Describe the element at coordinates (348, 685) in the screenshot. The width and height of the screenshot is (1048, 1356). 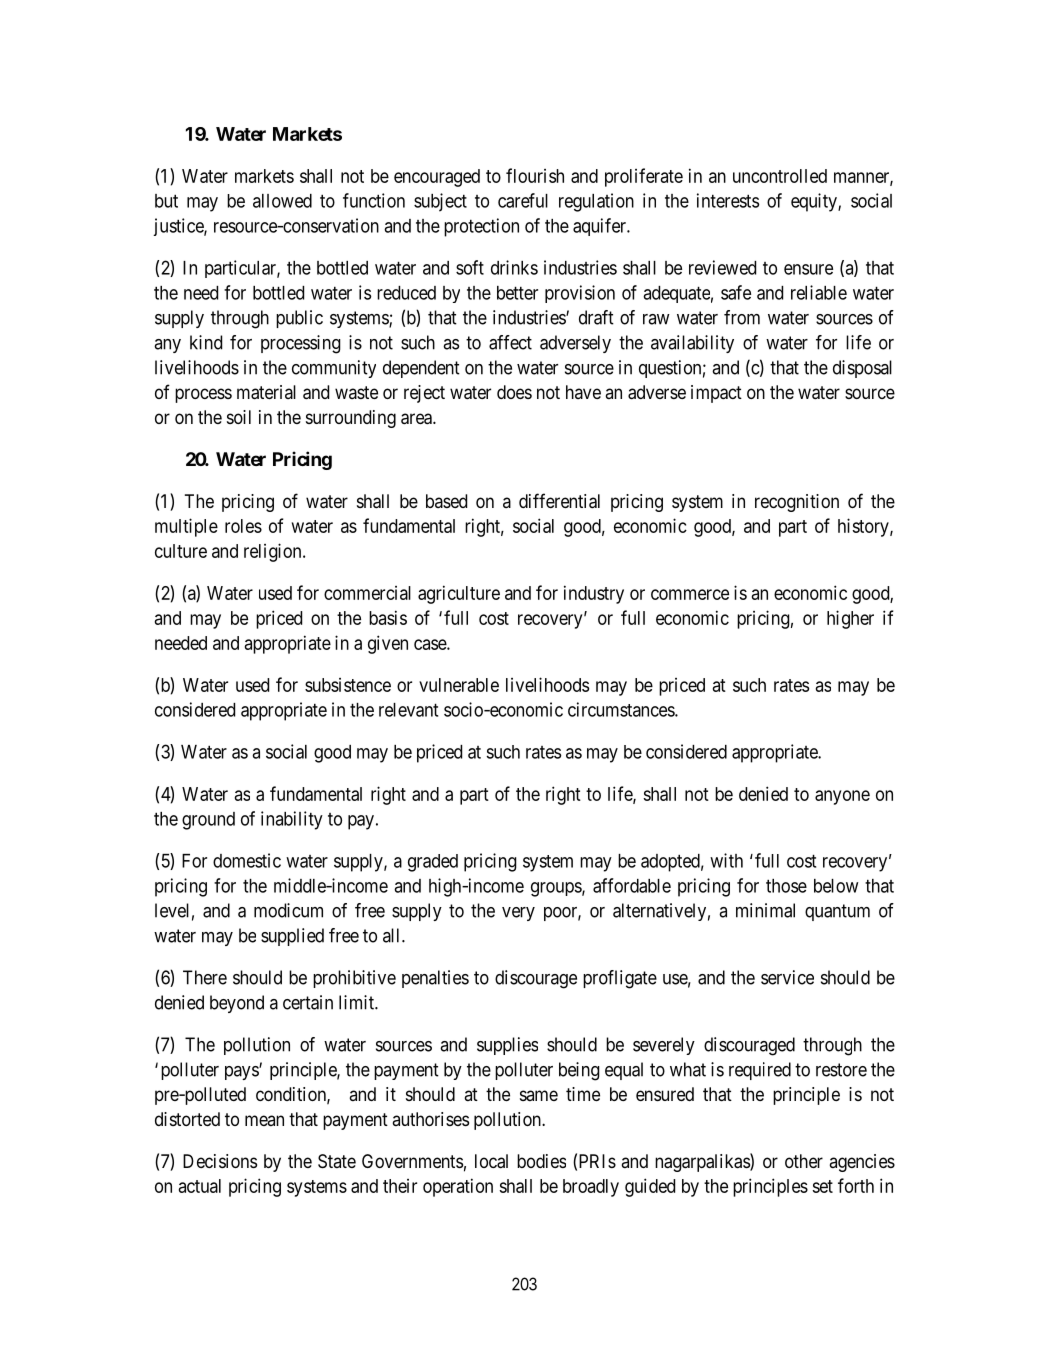
I see `subsistence` at that location.
